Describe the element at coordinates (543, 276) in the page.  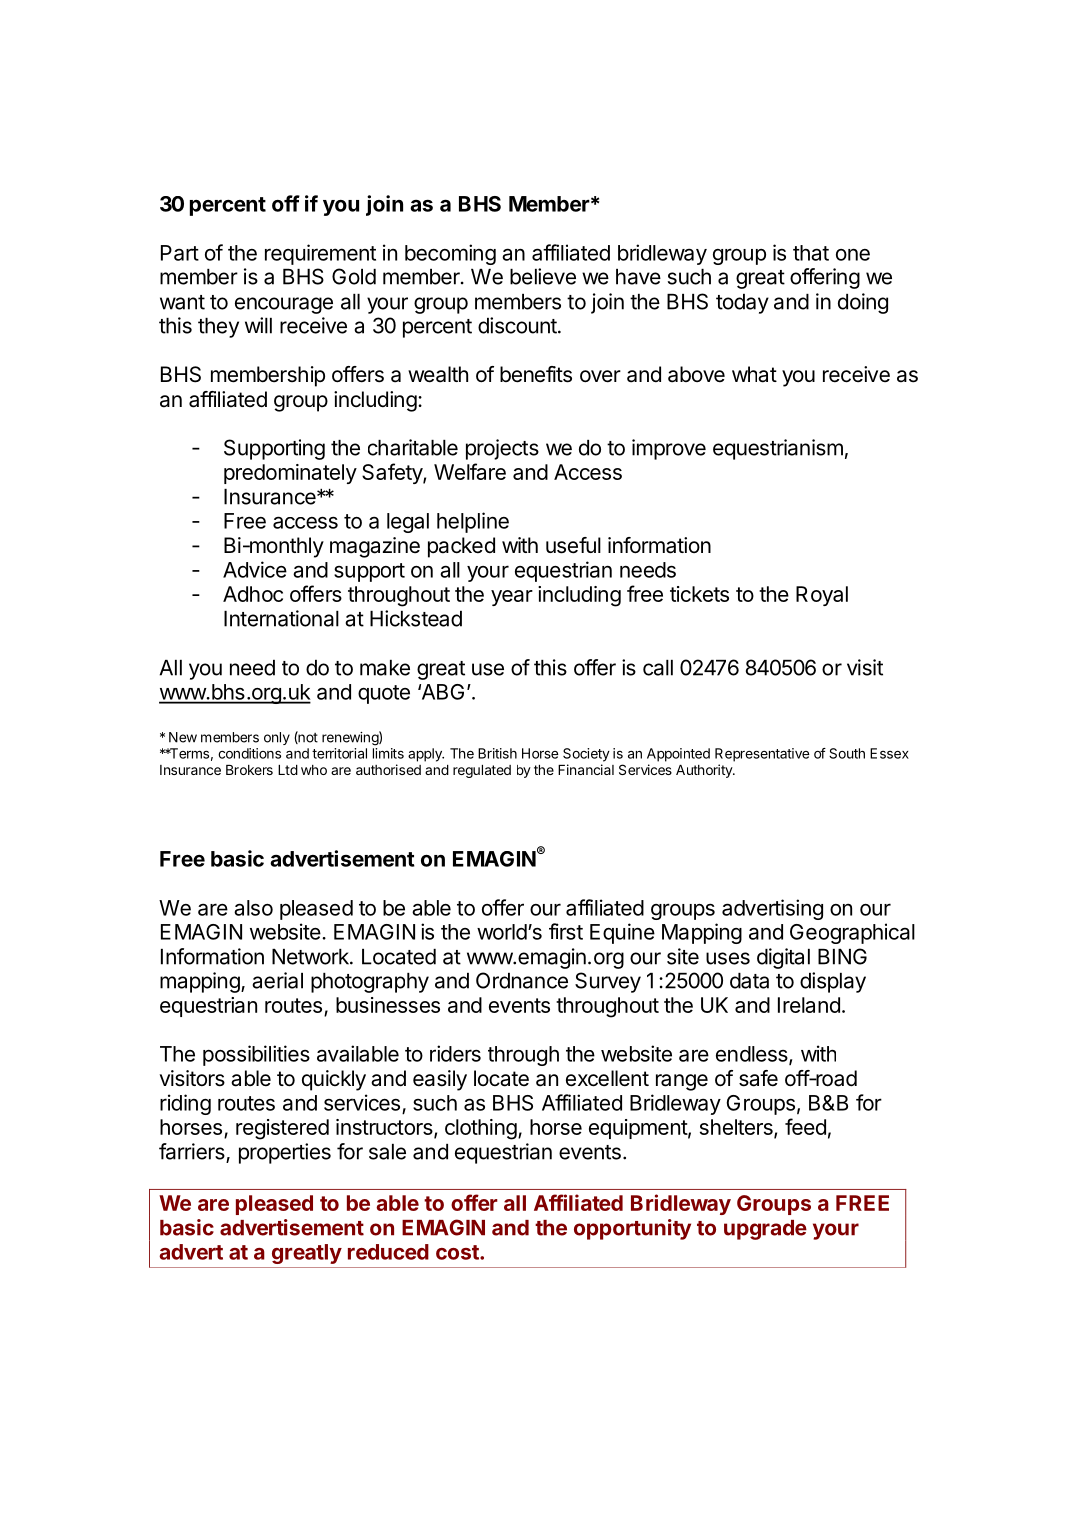
I see `believe` at that location.
